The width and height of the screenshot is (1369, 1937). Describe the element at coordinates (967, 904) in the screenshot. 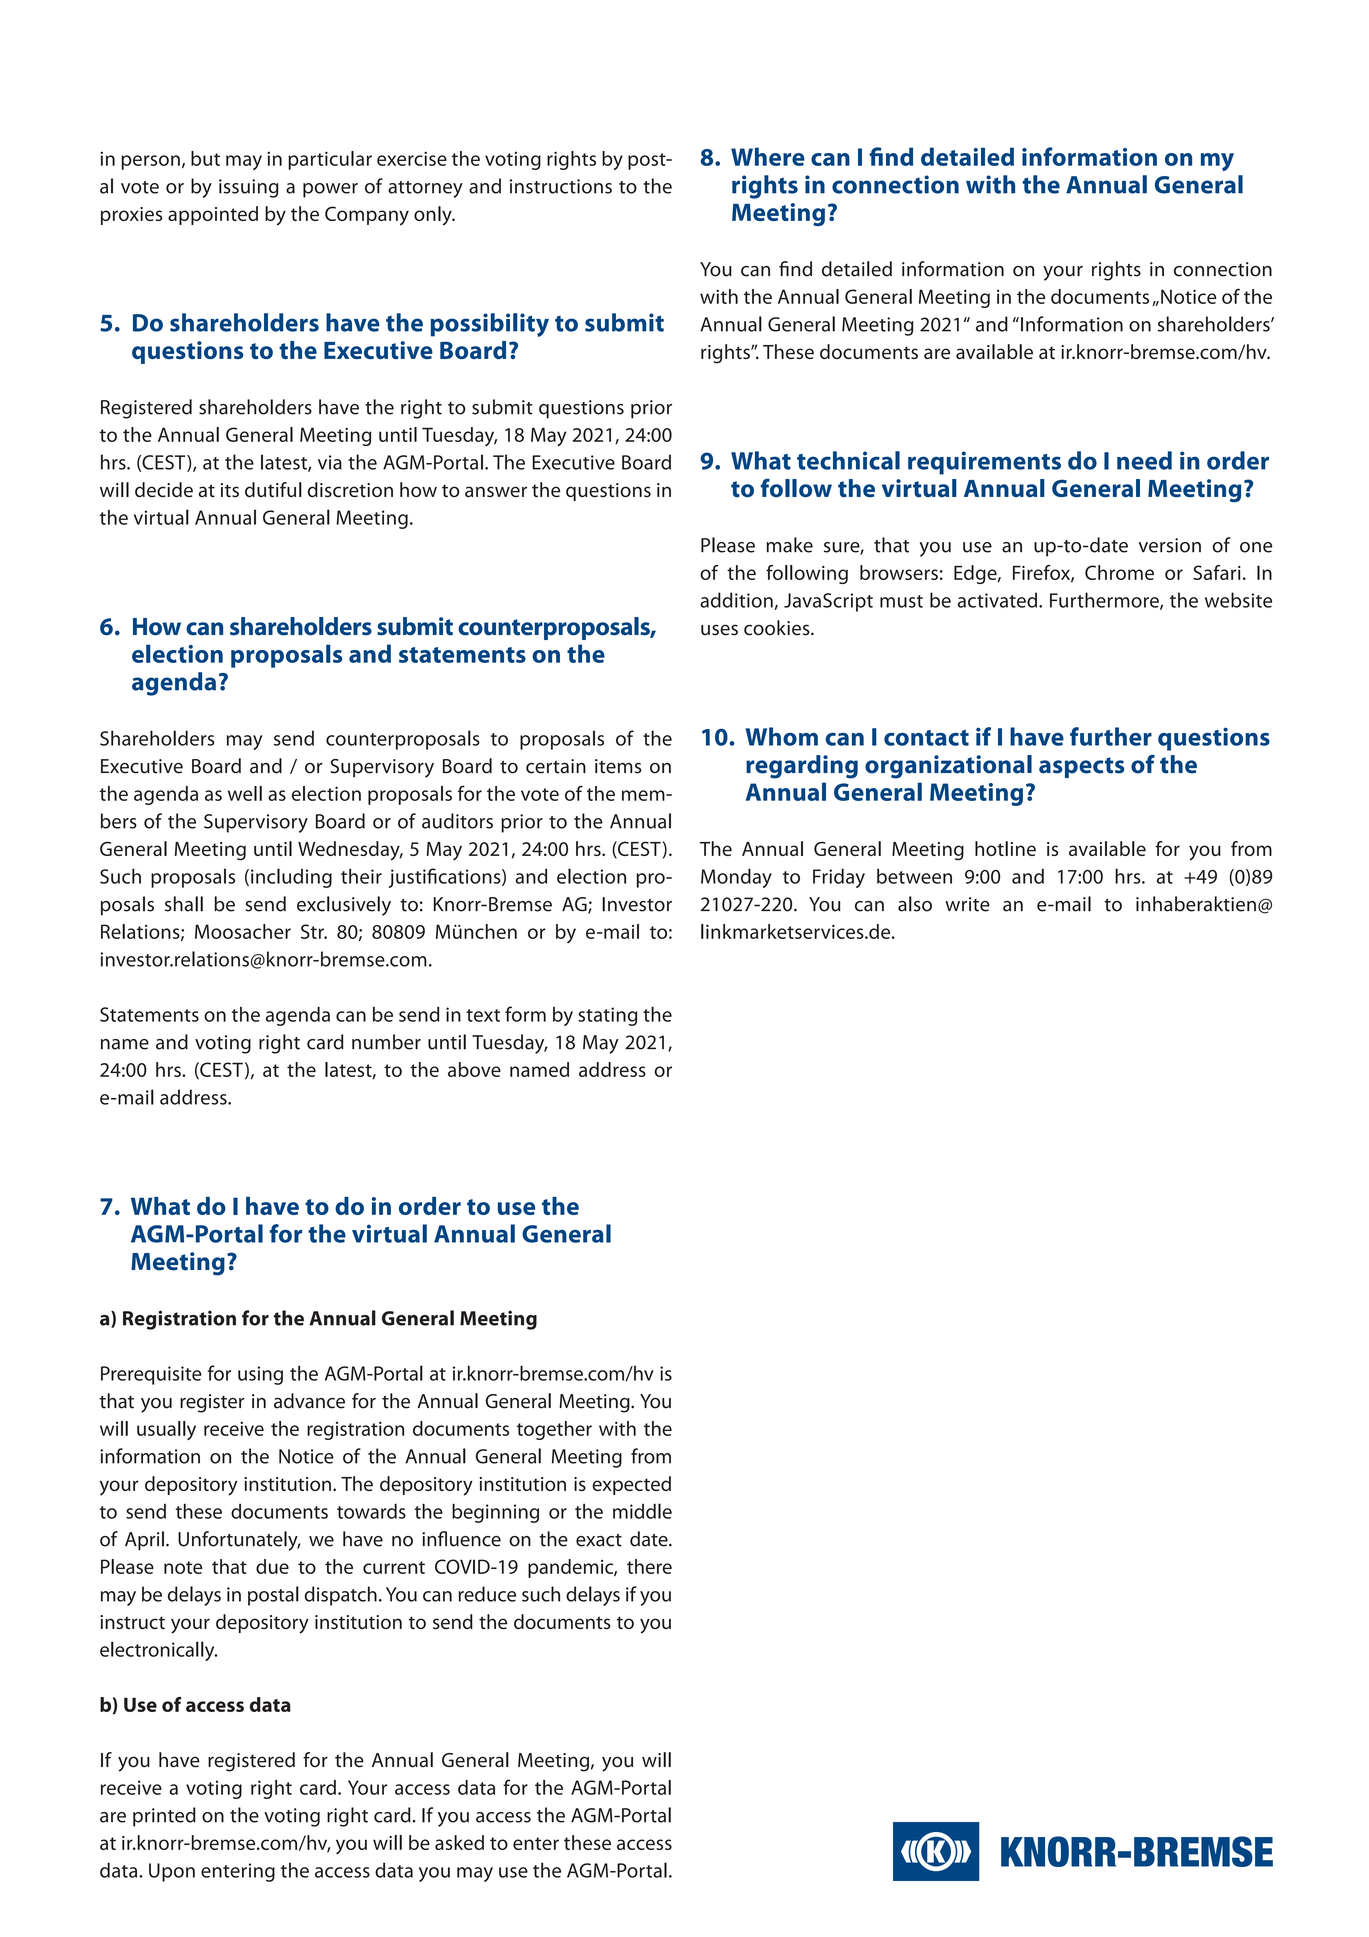

I see `write` at that location.
